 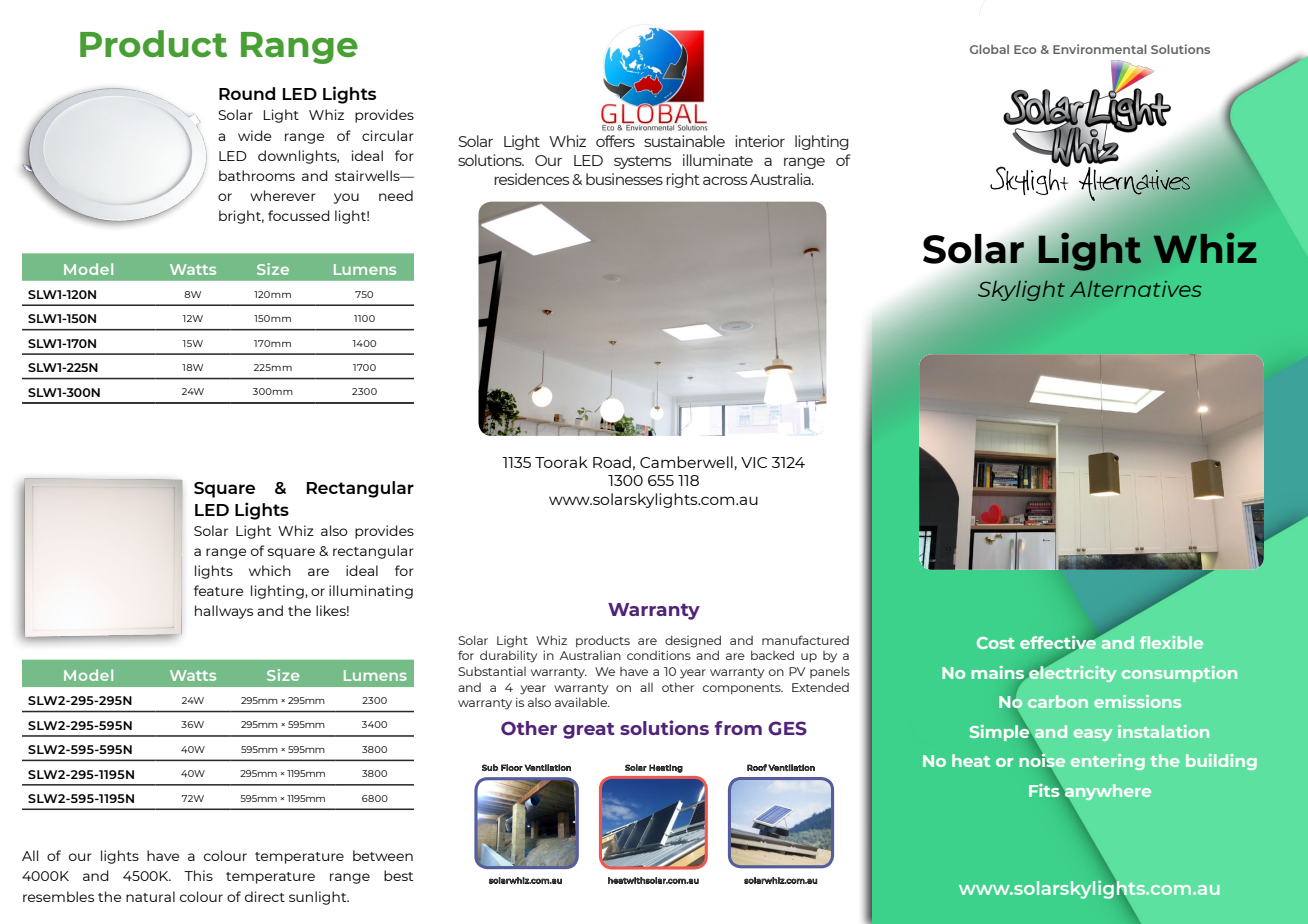 I want to click on VIC, so click(x=754, y=462).
